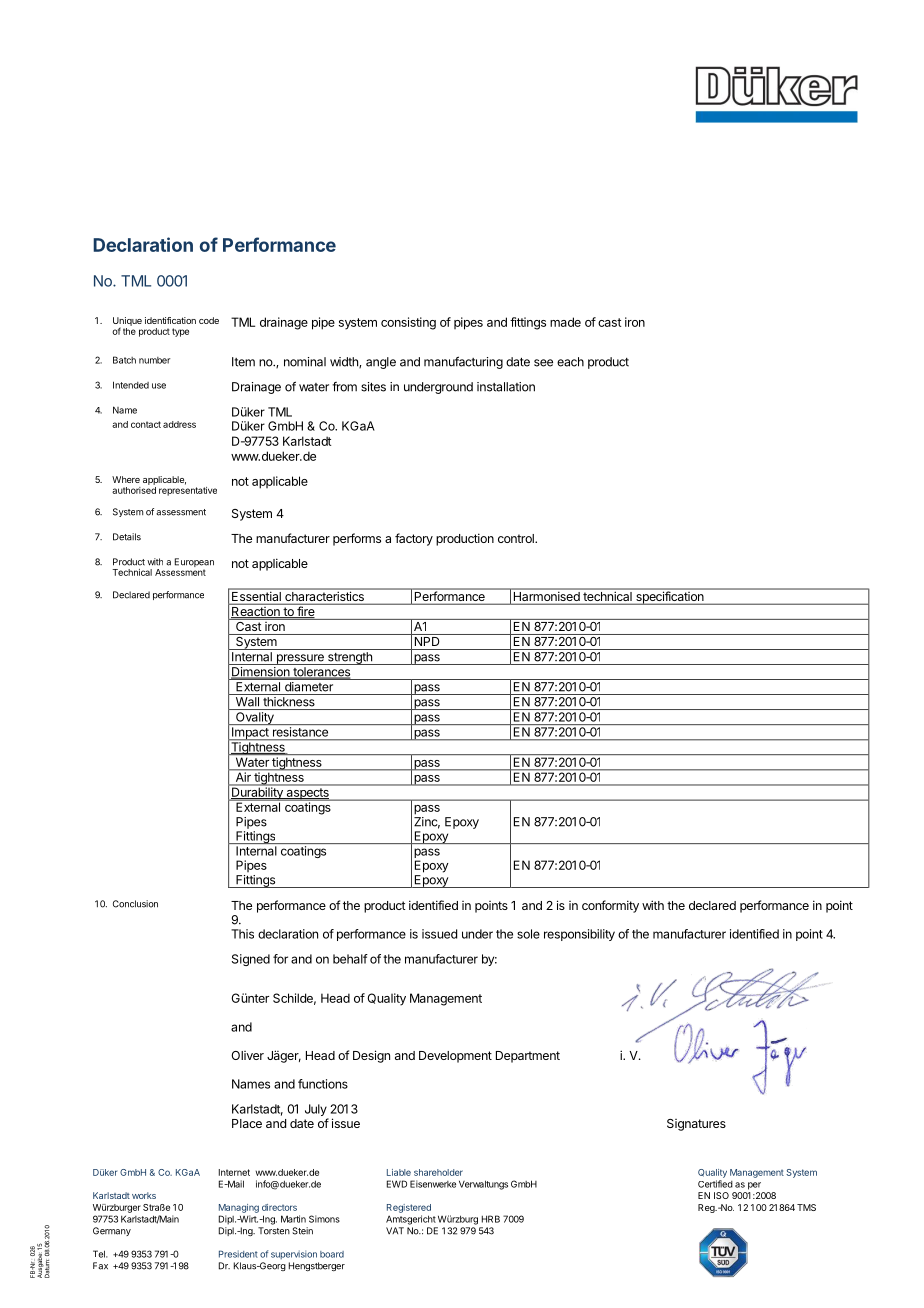  Describe the element at coordinates (721, 1195) in the screenshot. I see `ISO` at that location.
